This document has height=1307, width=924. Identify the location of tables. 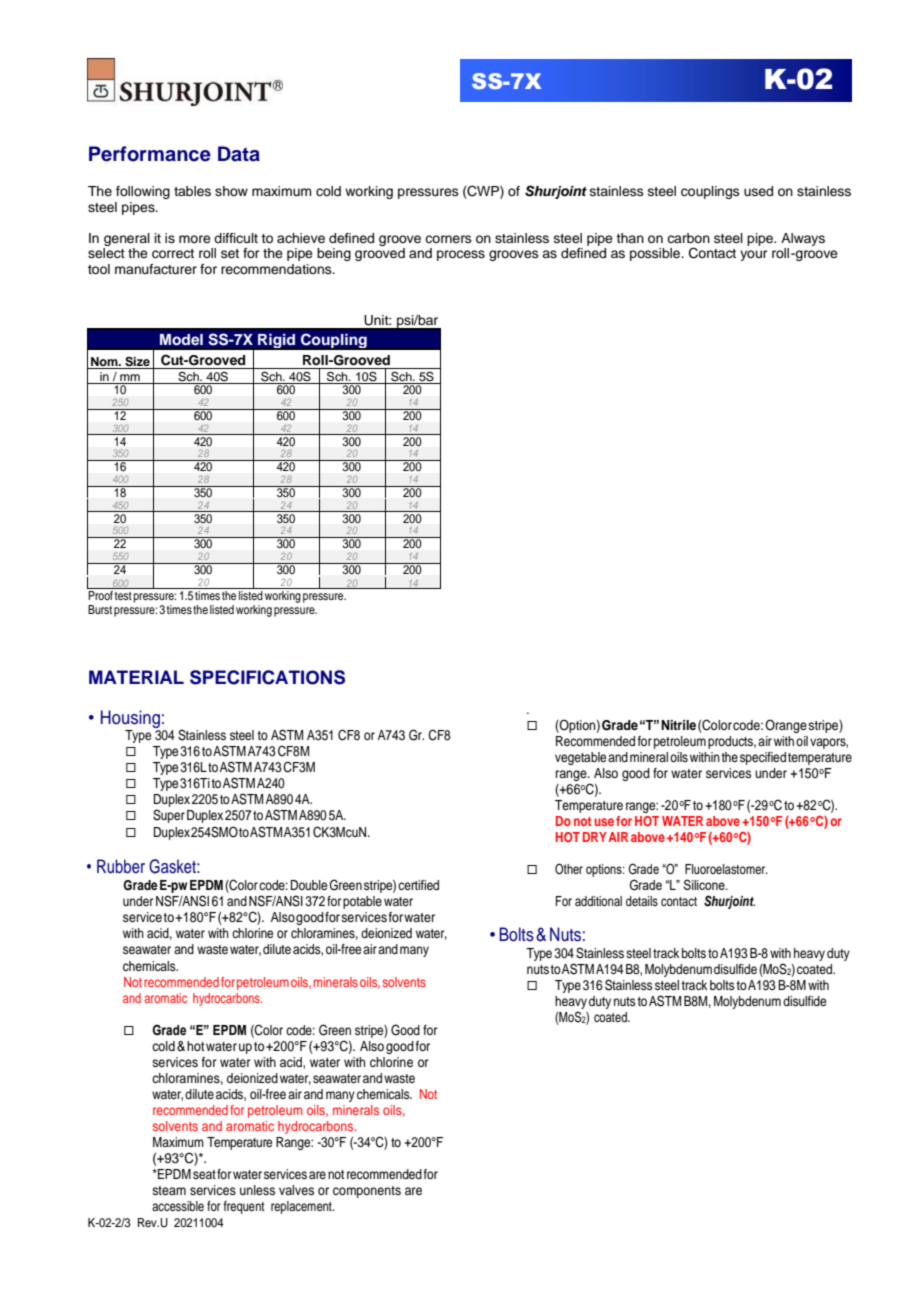
(192, 191).
